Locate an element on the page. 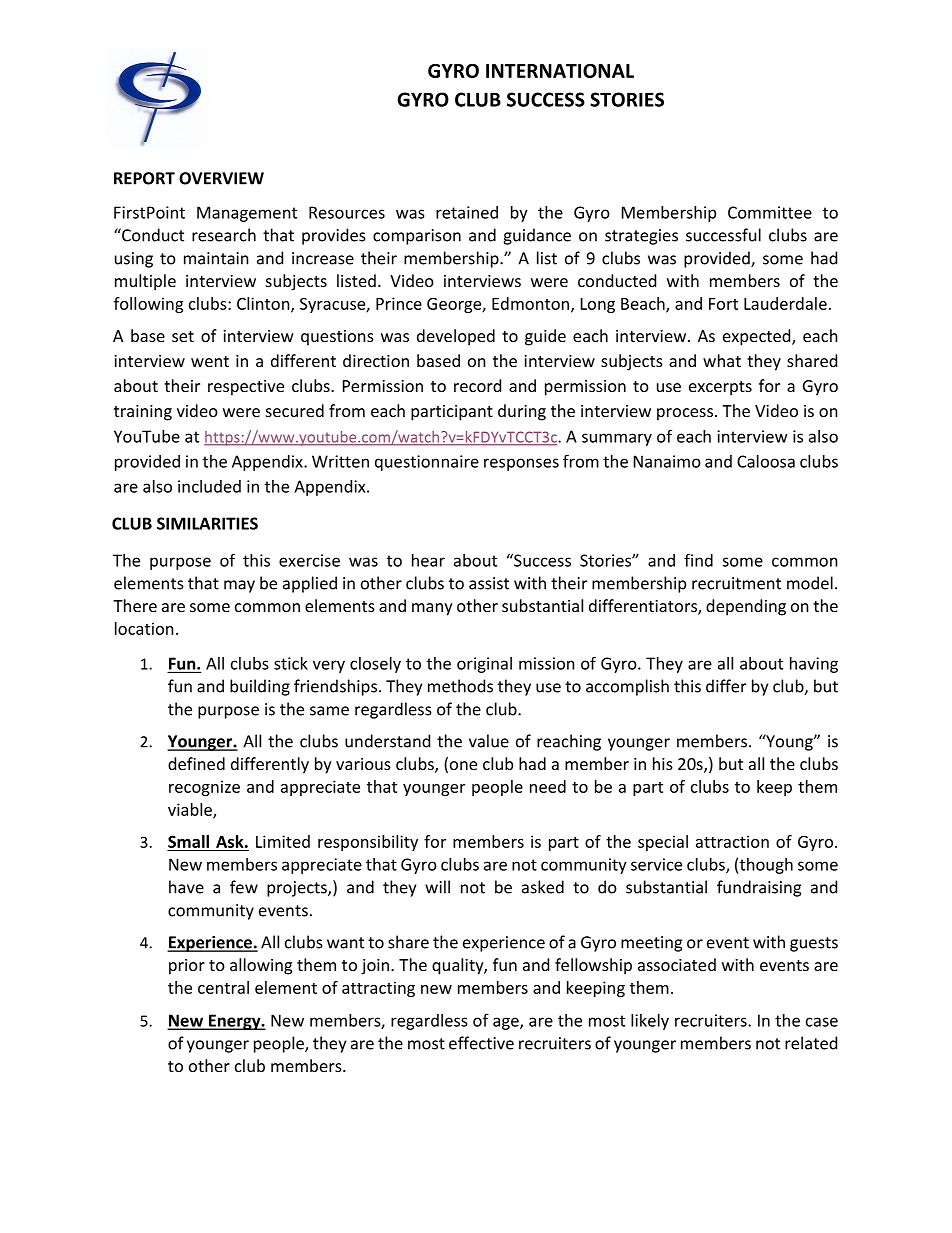  expected is located at coordinates (758, 337).
